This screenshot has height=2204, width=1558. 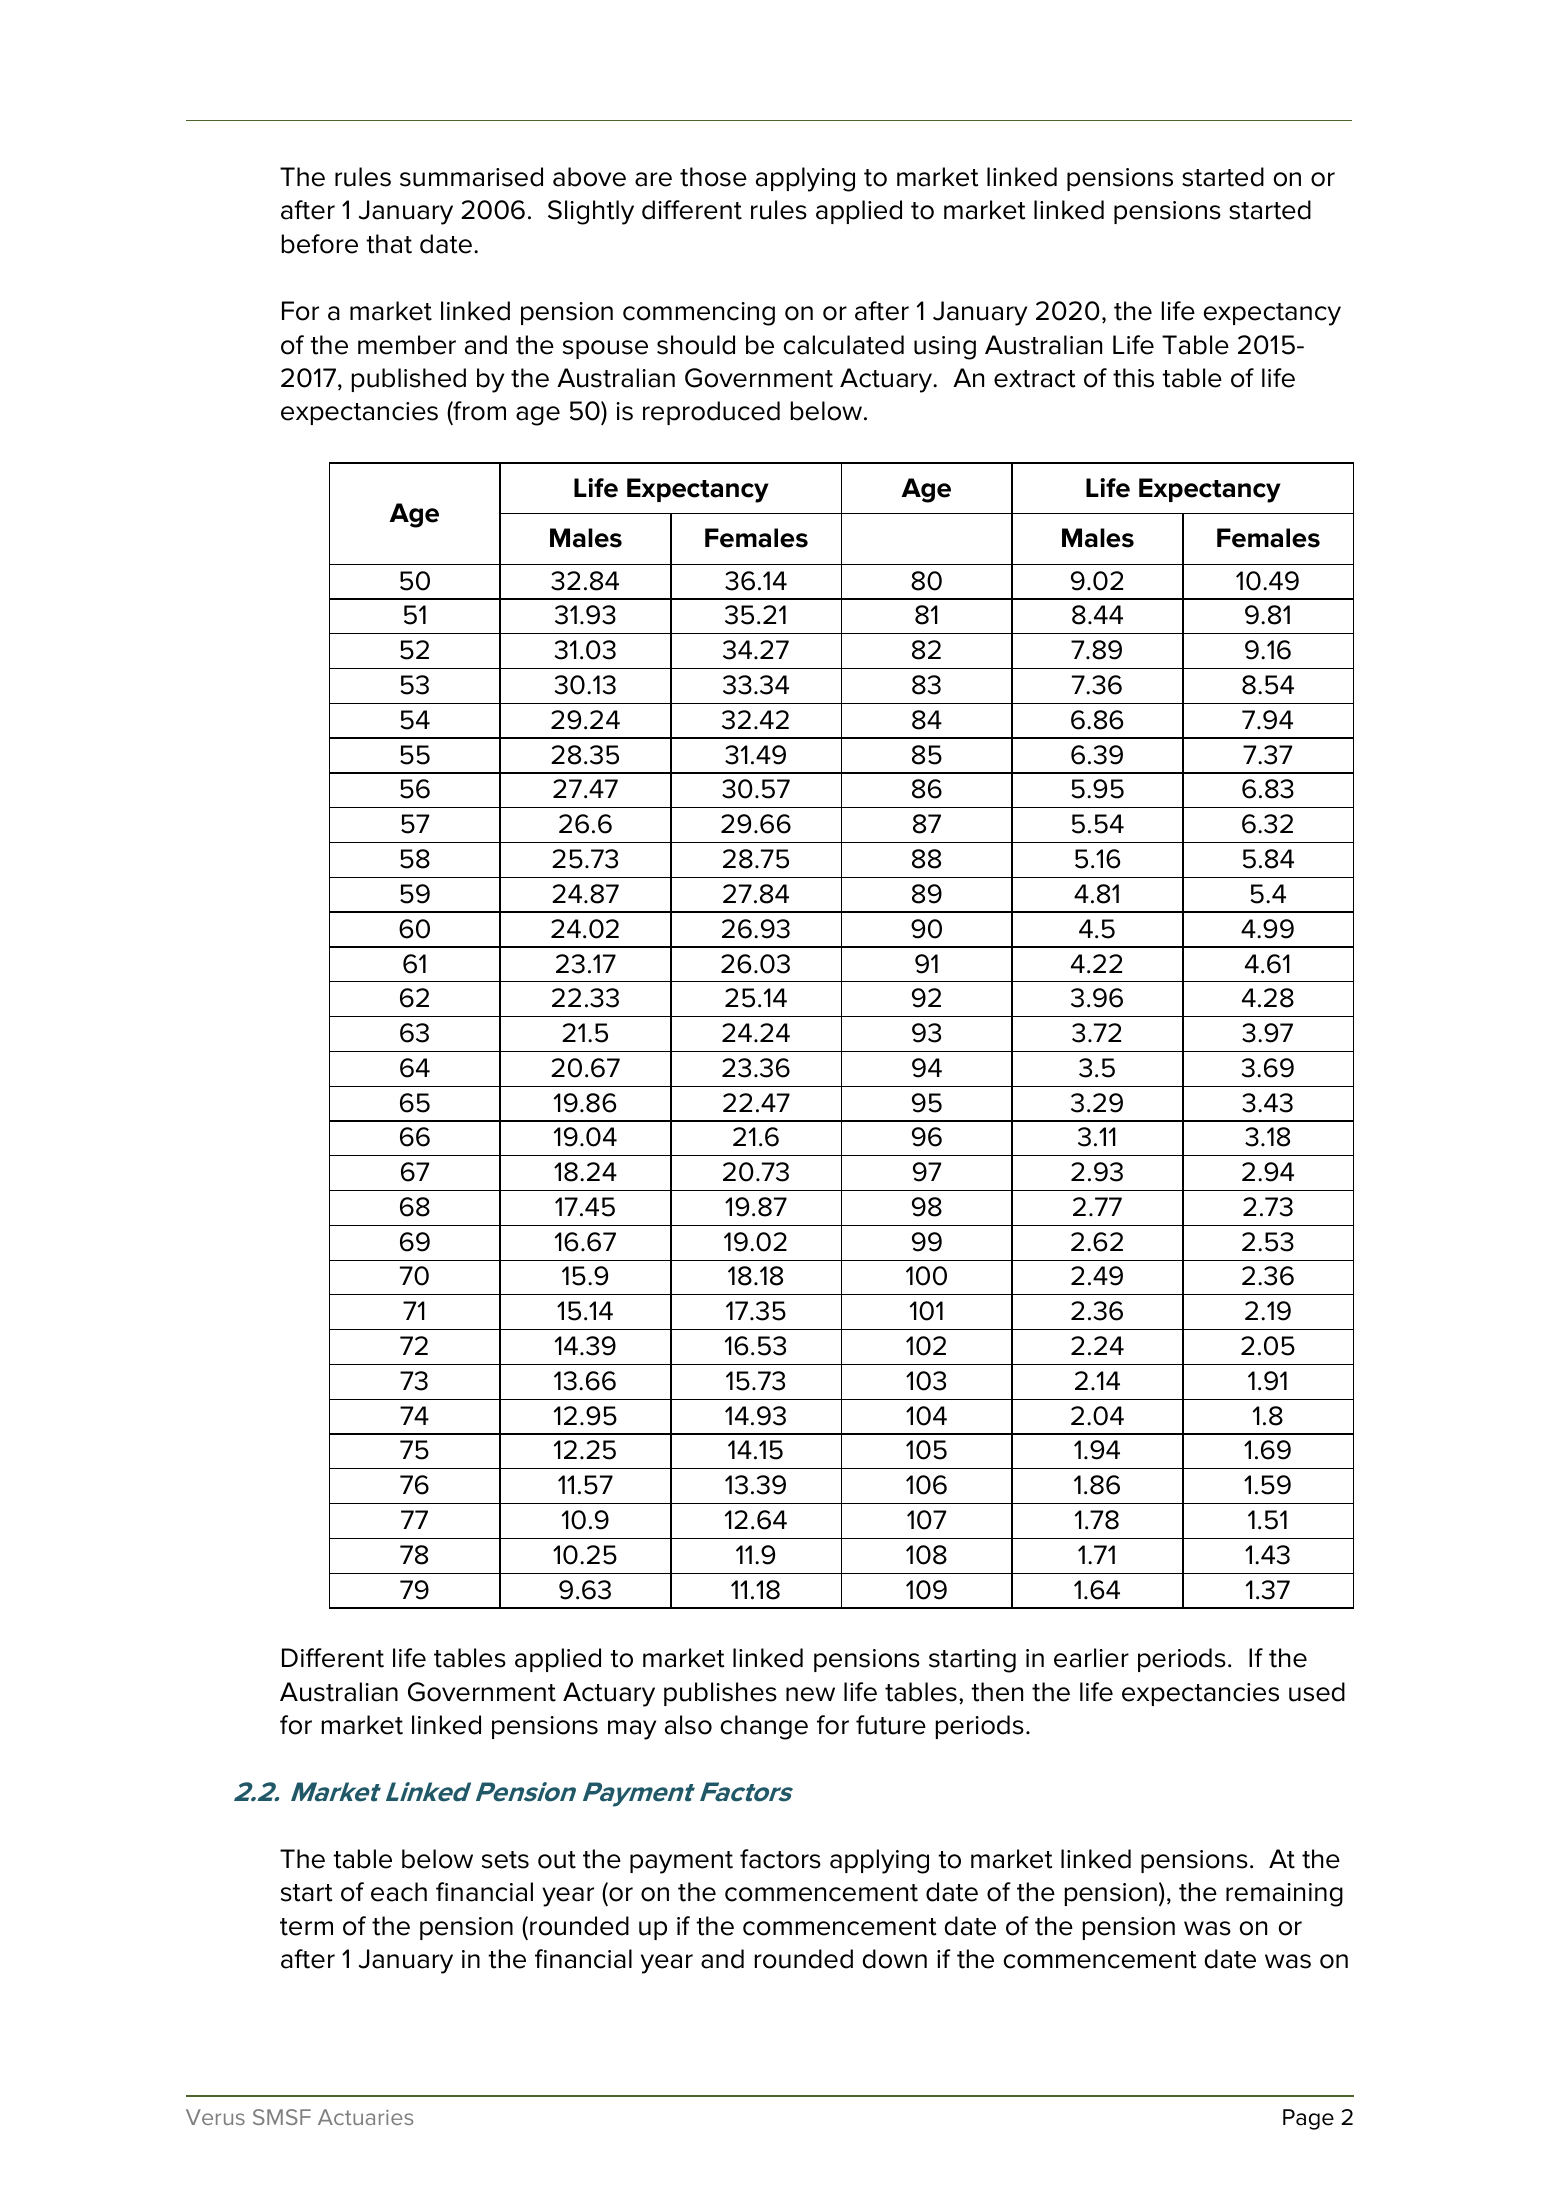 I want to click on Actuaries, so click(x=365, y=2117).
